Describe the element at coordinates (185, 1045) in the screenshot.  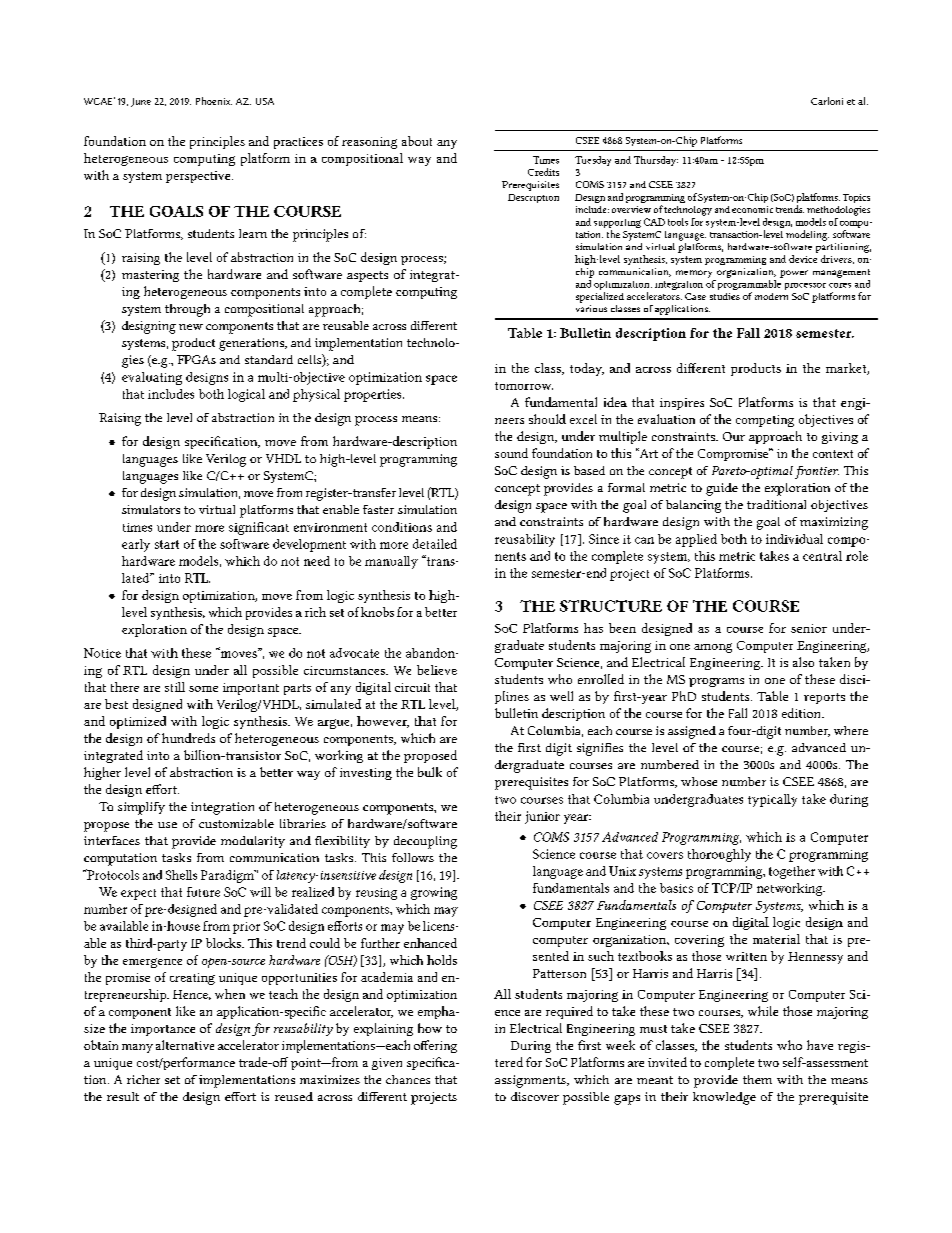
I see `alternative` at that location.
